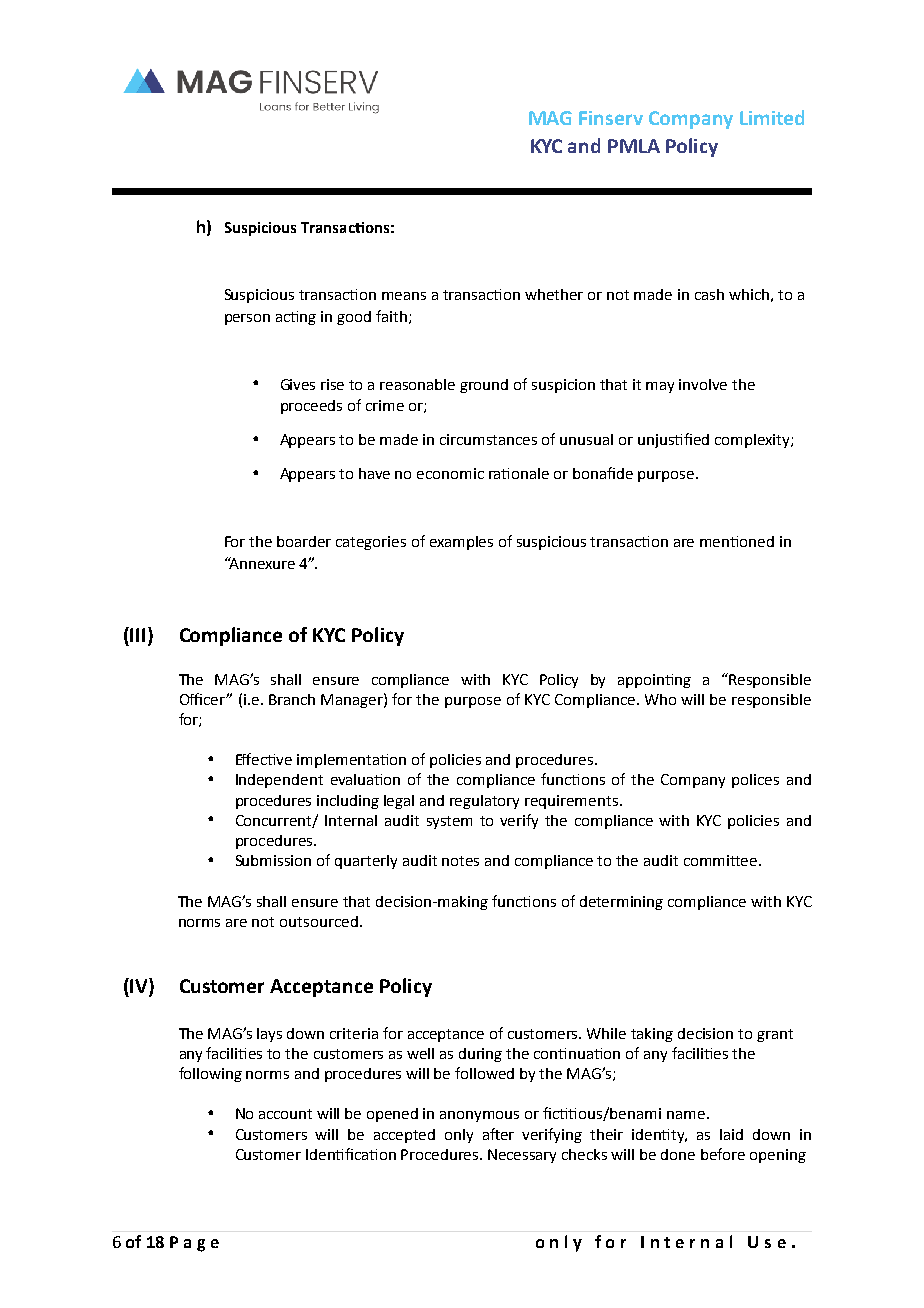 The height and width of the document is (1308, 924). What do you see at coordinates (703, 384) in the document?
I see `involve` at bounding box center [703, 384].
